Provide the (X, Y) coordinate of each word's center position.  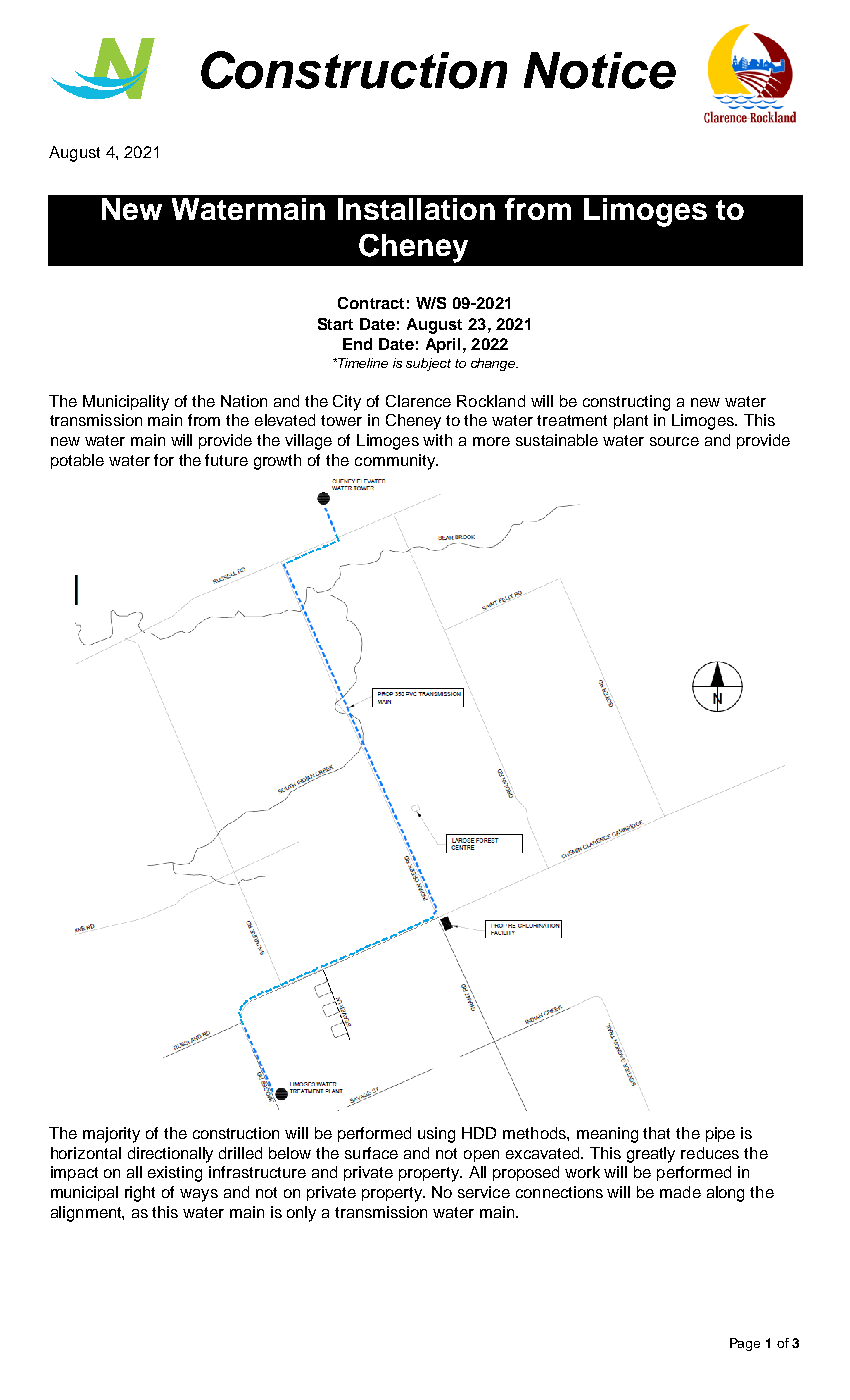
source (674, 441)
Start (335, 324)
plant (631, 421)
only (301, 1214)
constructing (626, 403)
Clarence (418, 401)
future (226, 460)
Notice (600, 70)
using (436, 1135)
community (396, 462)
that (656, 1133)
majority (111, 1135)
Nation (244, 401)
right (140, 1194)
